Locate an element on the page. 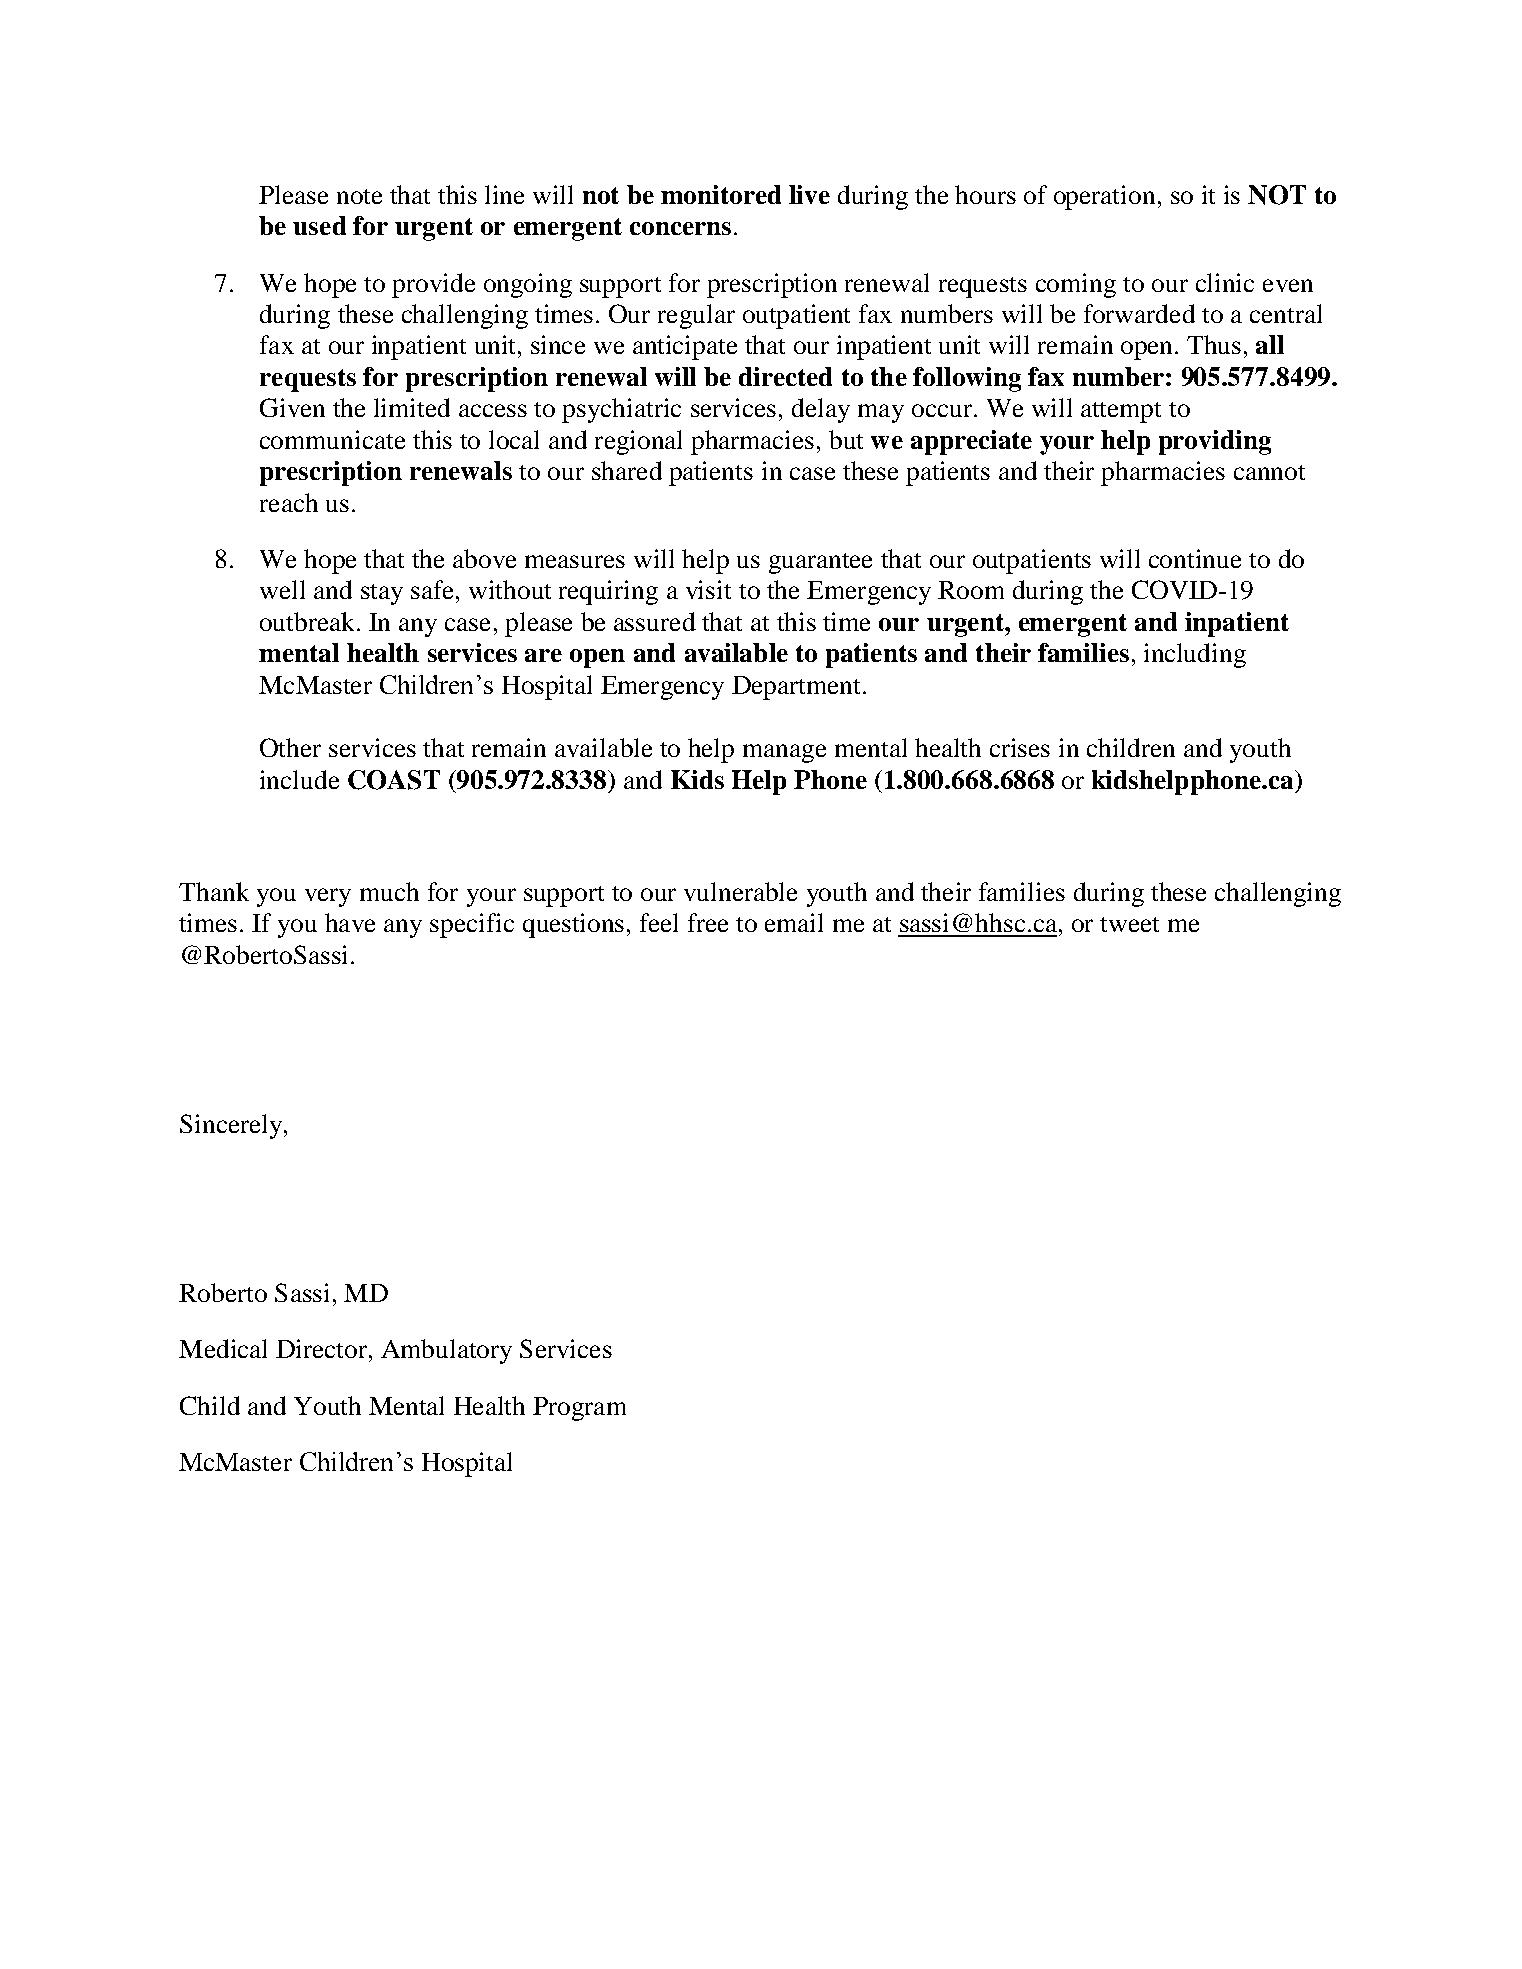  include is located at coordinates (299, 779).
